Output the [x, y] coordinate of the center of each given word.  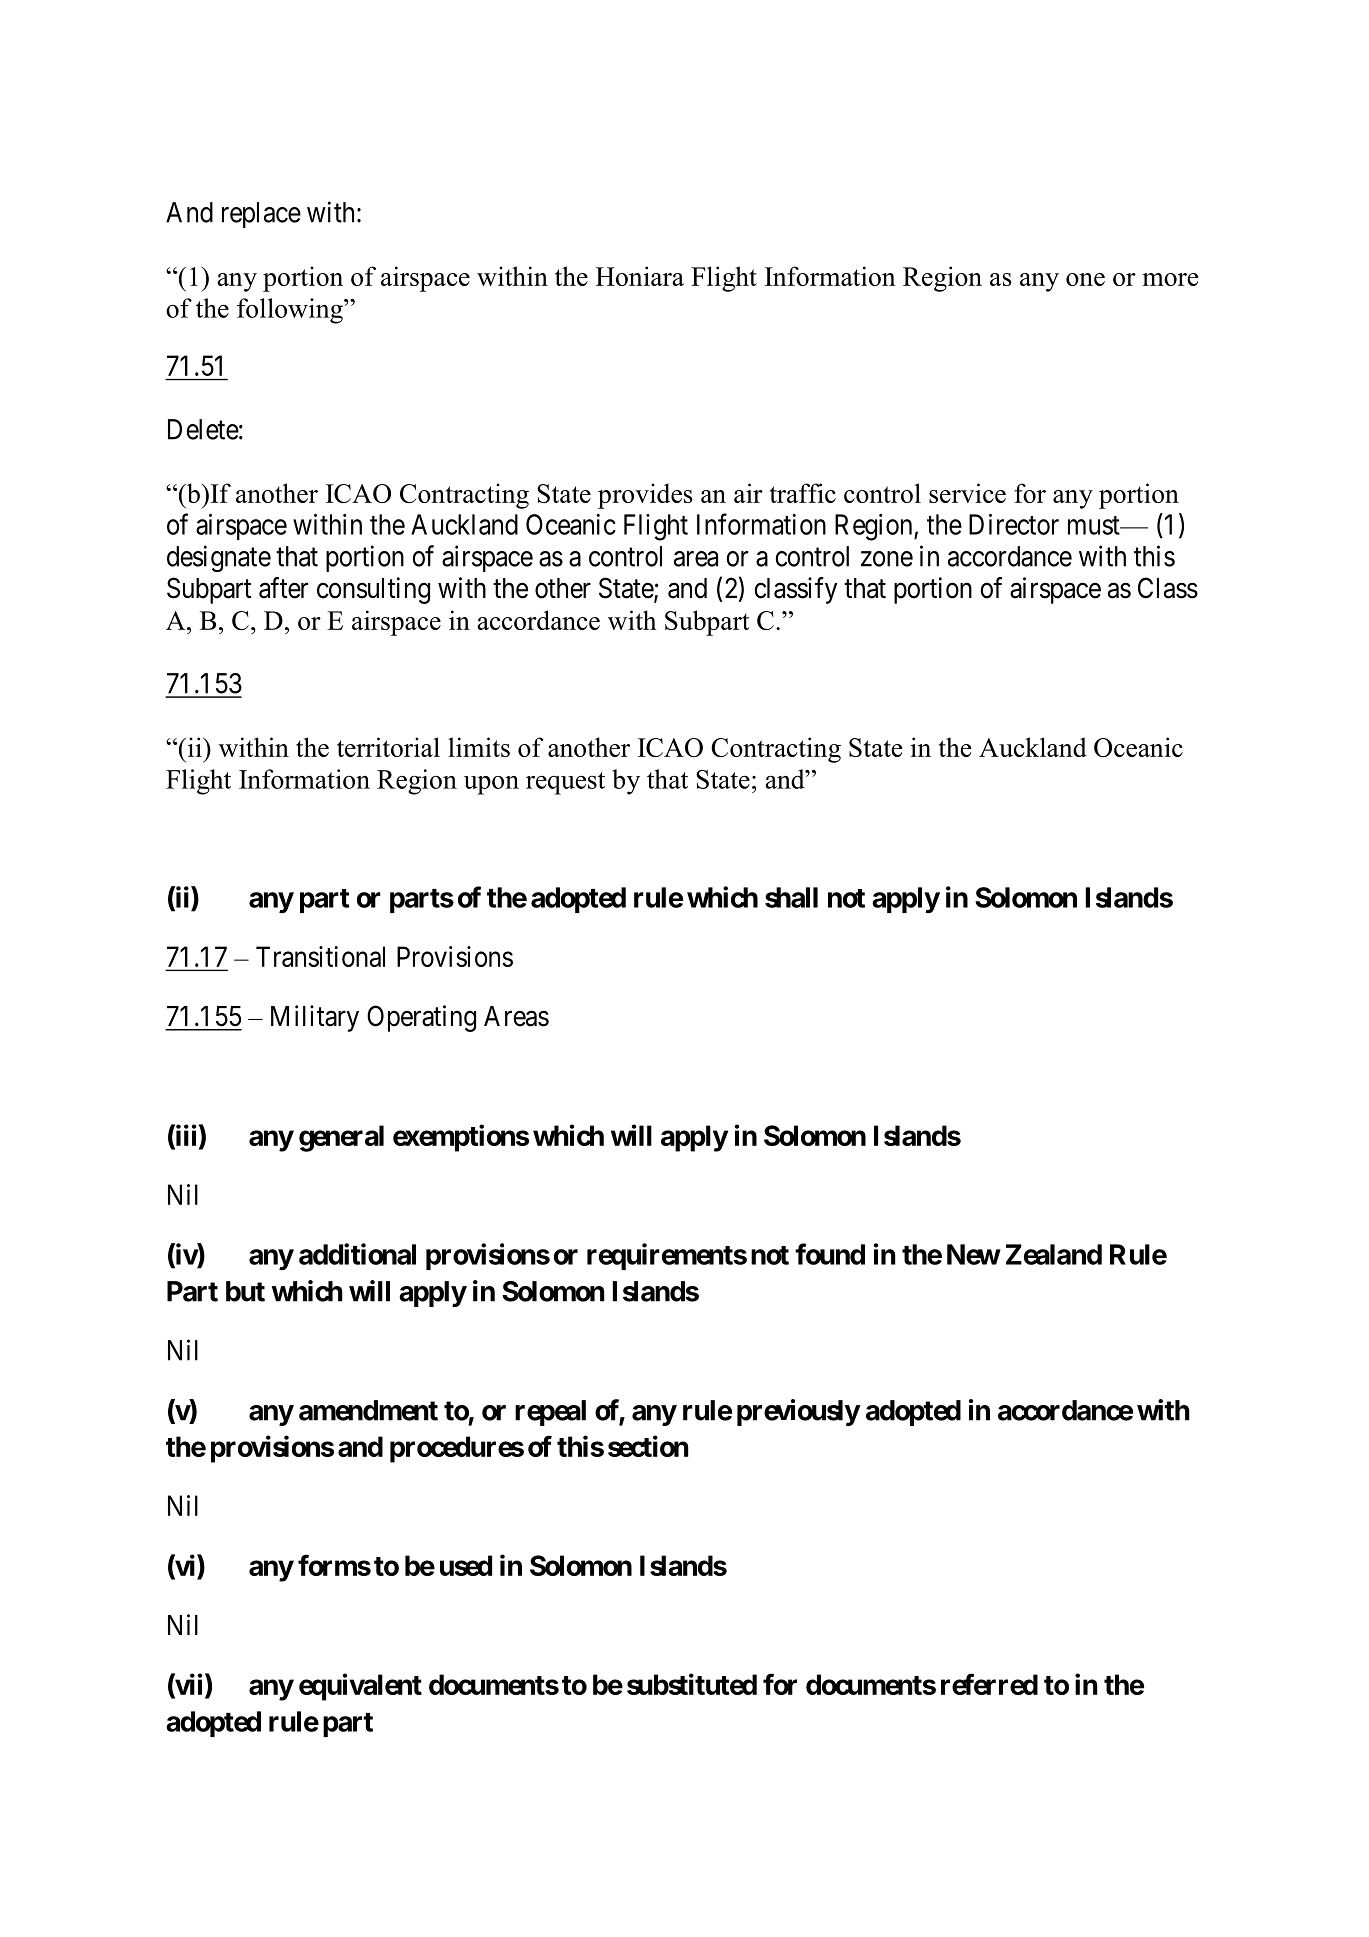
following [291, 311]
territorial [388, 747]
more [1170, 279]
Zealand [1054, 1254]
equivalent [360, 1687]
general [341, 1138]
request [565, 783]
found [830, 1254]
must [1095, 525]
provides [645, 496]
